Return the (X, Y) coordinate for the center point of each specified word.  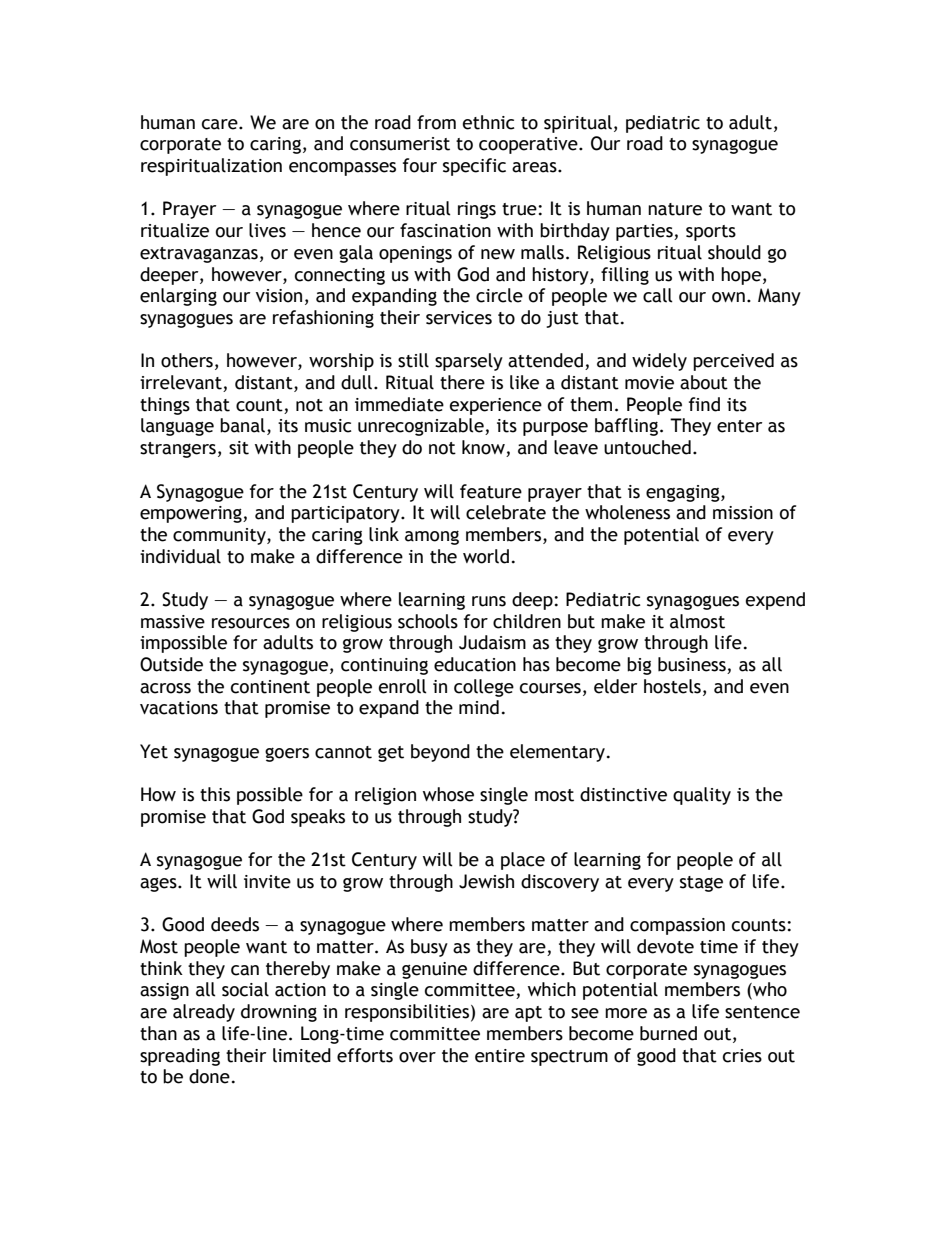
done (209, 1076)
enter (739, 426)
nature (675, 209)
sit (239, 448)
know (484, 448)
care (221, 124)
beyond (440, 753)
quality (702, 796)
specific (474, 167)
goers (287, 754)
